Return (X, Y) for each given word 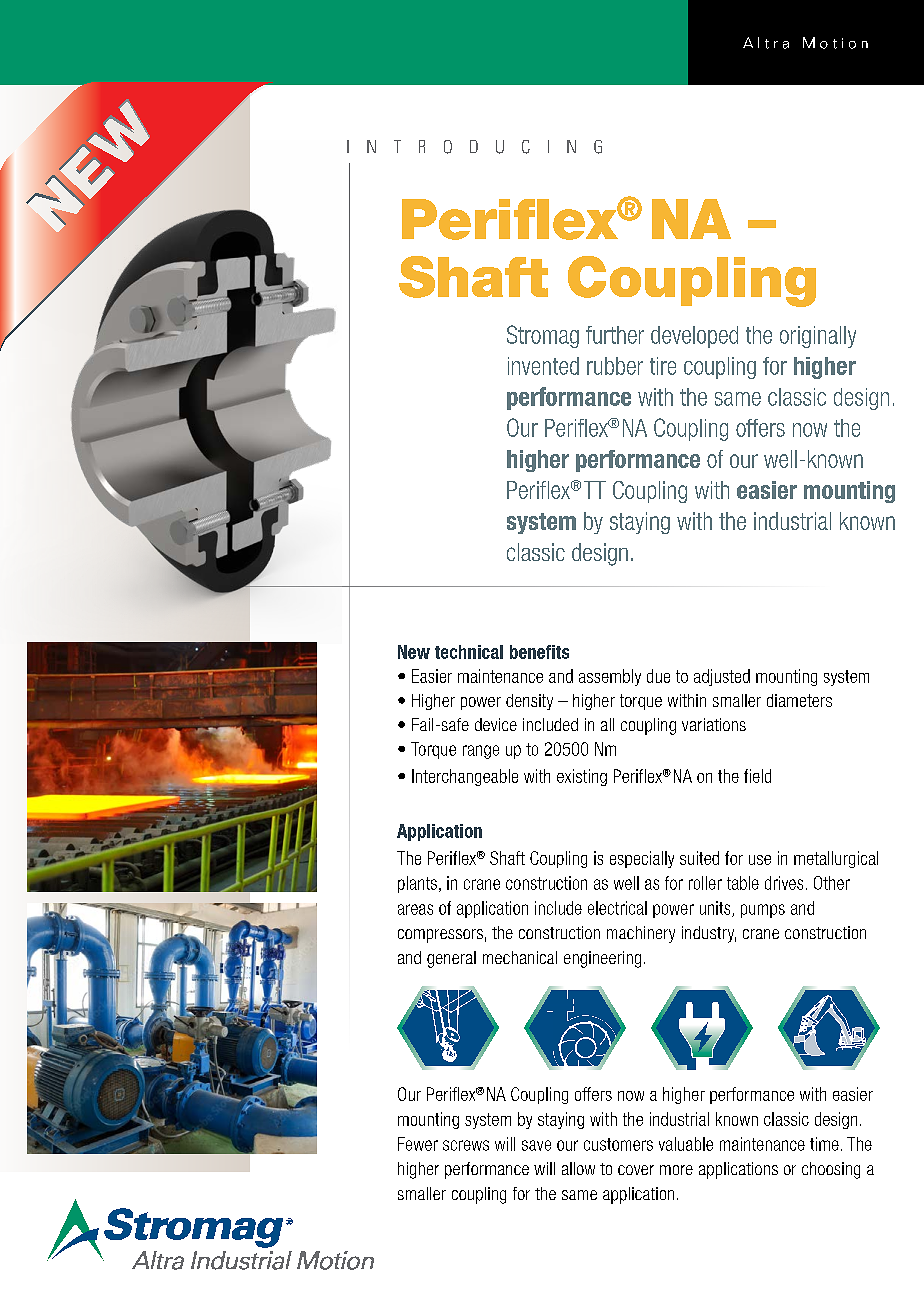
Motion (835, 43)
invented (543, 366)
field (757, 776)
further (615, 335)
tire (663, 366)
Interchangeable (465, 777)
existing (582, 777)
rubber (615, 366)
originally (818, 337)
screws (466, 1145)
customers (618, 1144)
